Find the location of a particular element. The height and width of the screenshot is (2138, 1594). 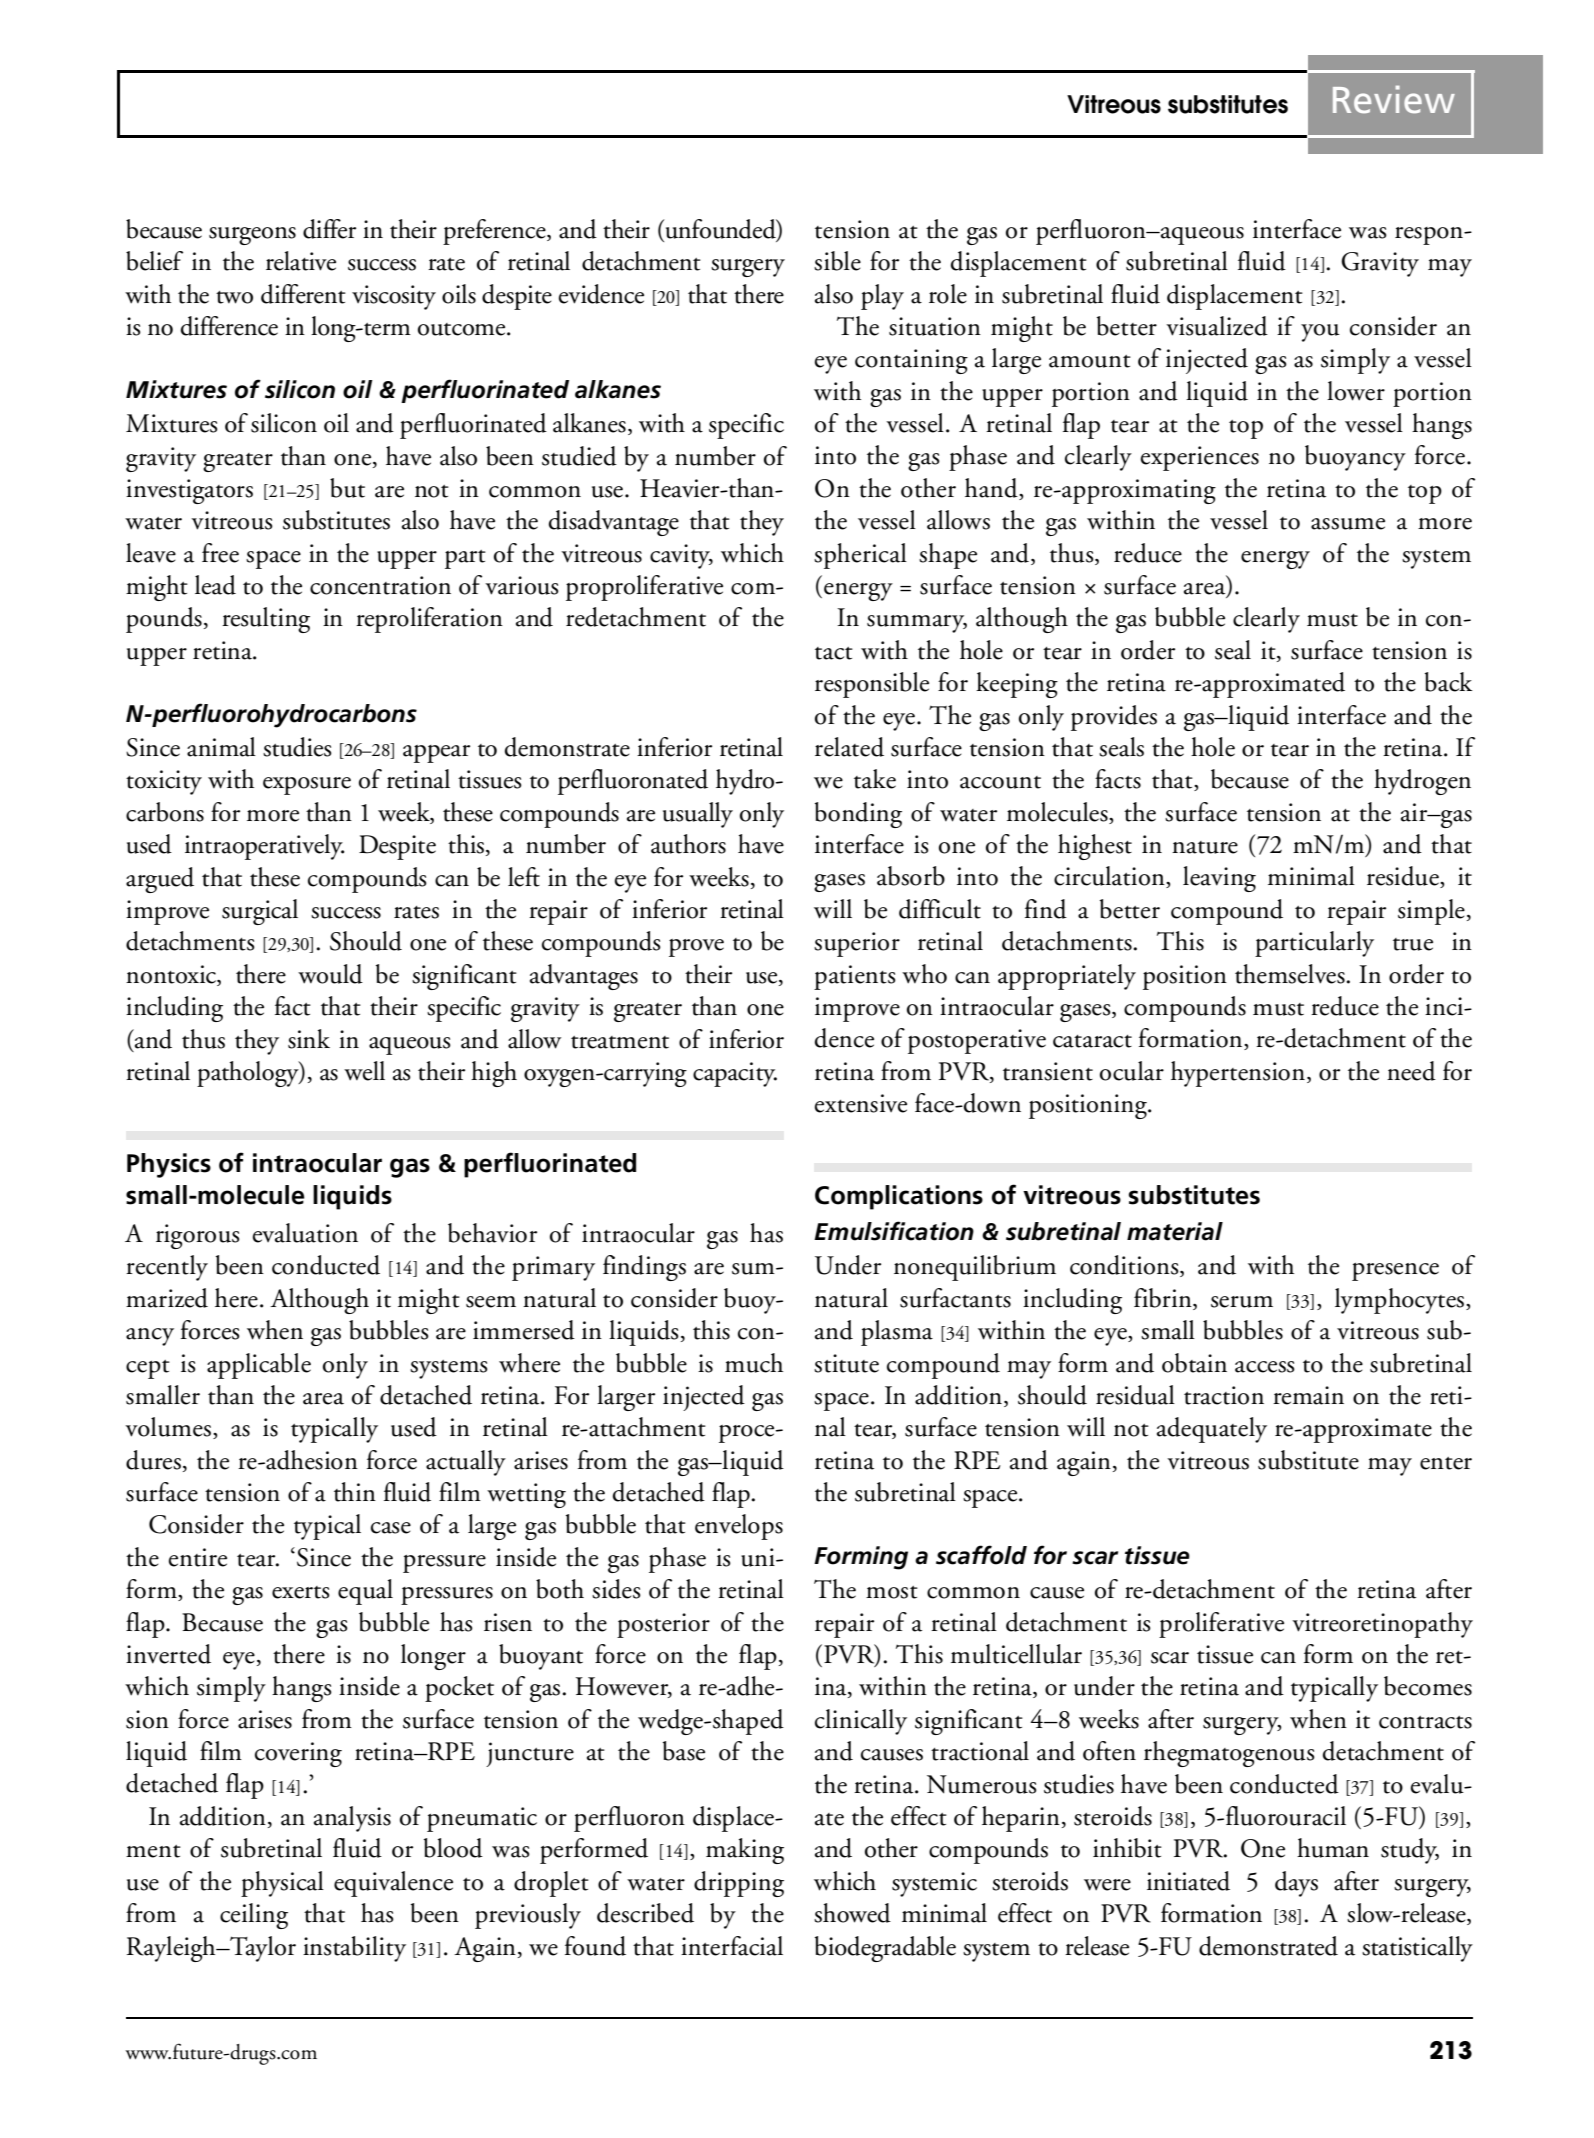

related is located at coordinates (849, 747).
